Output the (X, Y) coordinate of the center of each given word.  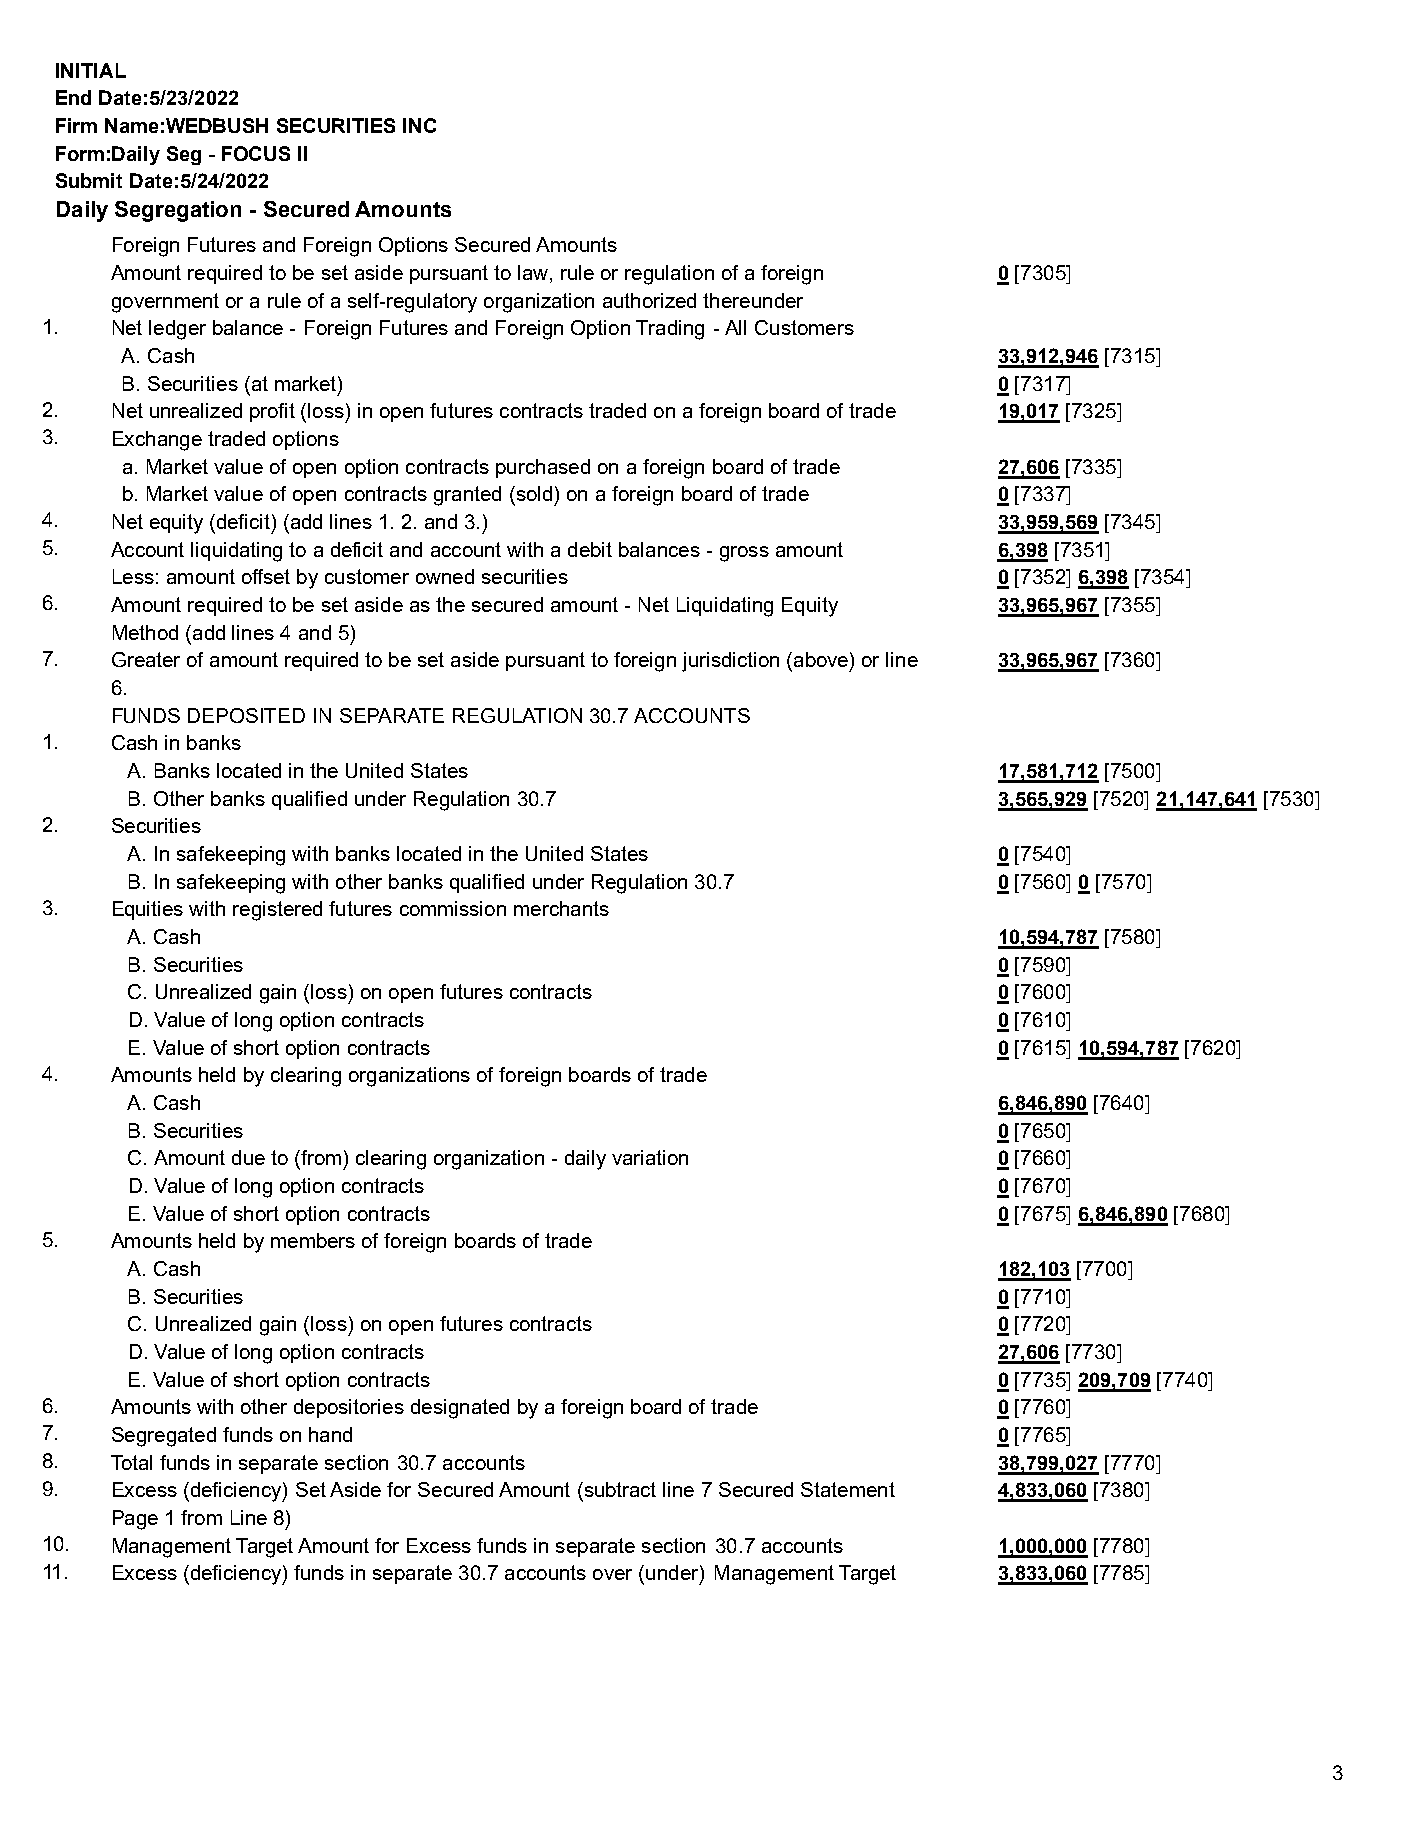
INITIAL (91, 70)
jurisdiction (730, 662)
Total (131, 1462)
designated (460, 1409)
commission (453, 908)
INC (419, 125)
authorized (649, 300)
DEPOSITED (246, 715)
